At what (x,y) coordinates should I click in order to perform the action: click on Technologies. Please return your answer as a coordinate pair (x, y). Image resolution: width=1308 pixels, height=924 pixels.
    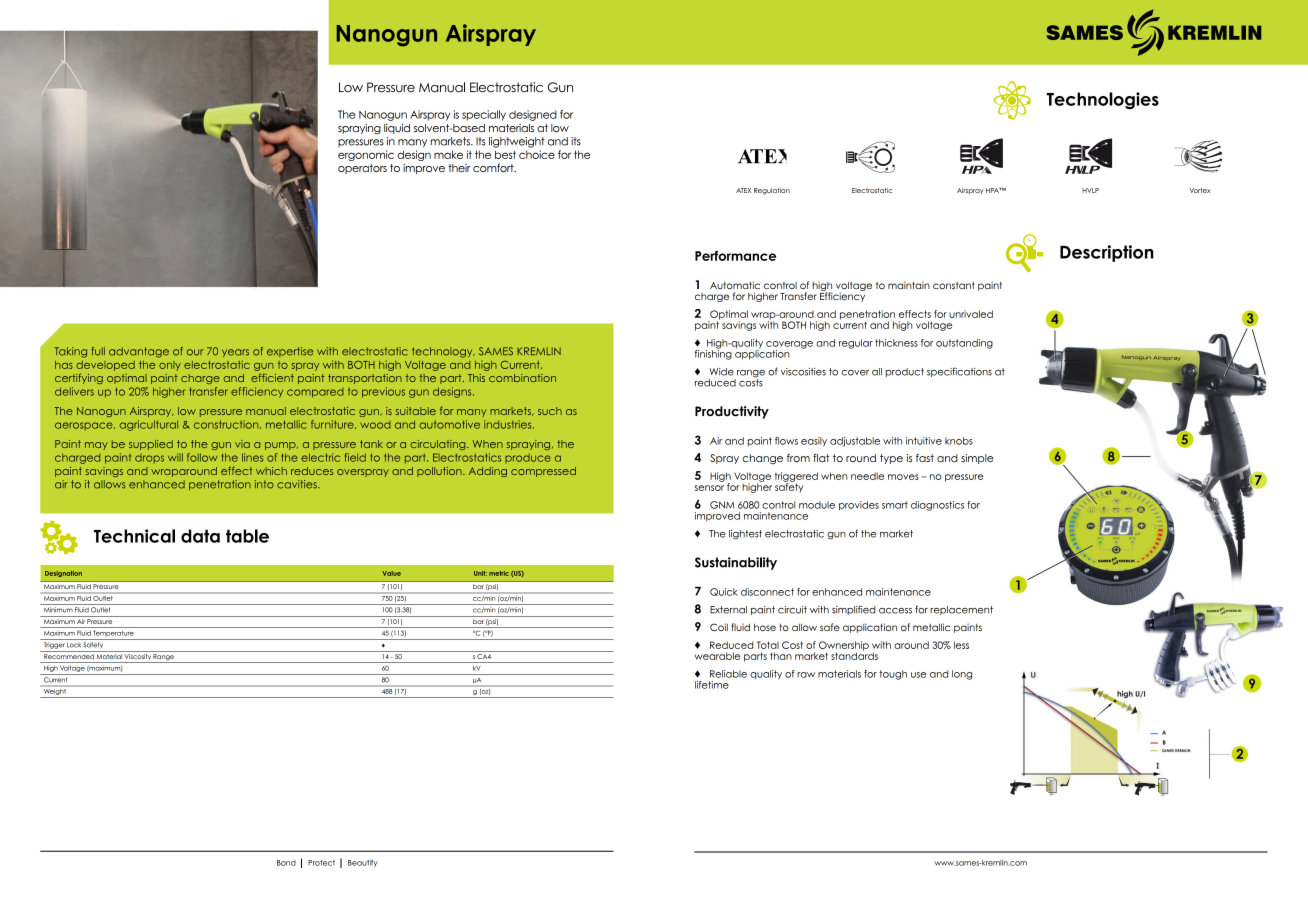
    Looking at the image, I should click on (1103, 101).
